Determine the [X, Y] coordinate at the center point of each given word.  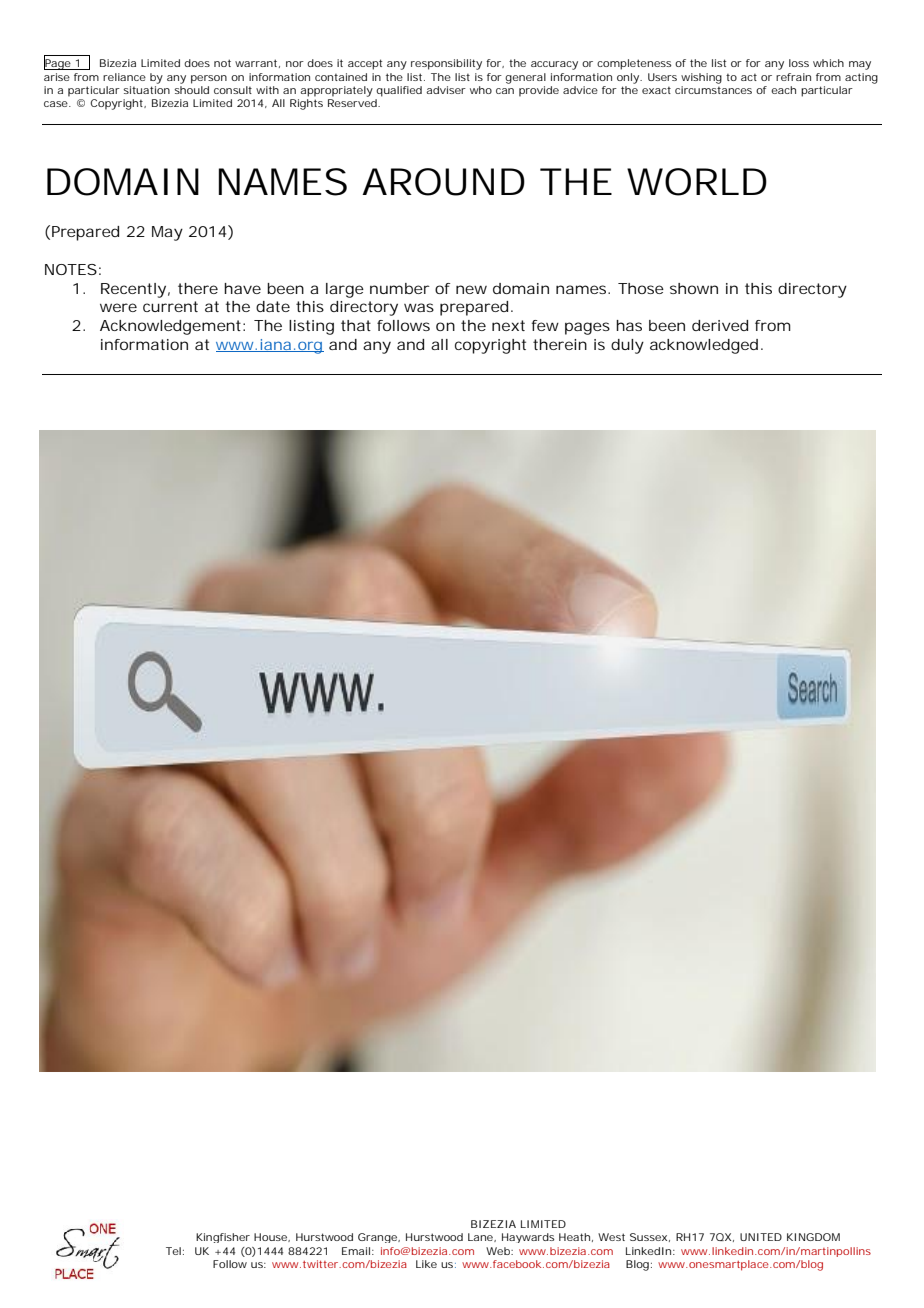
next [508, 325]
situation [146, 90]
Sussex [648, 1237]
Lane [480, 1237]
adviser [446, 90]
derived [720, 325]
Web [498, 1251]
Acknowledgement [170, 327]
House [270, 1237]
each [783, 90]
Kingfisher [223, 1238]
